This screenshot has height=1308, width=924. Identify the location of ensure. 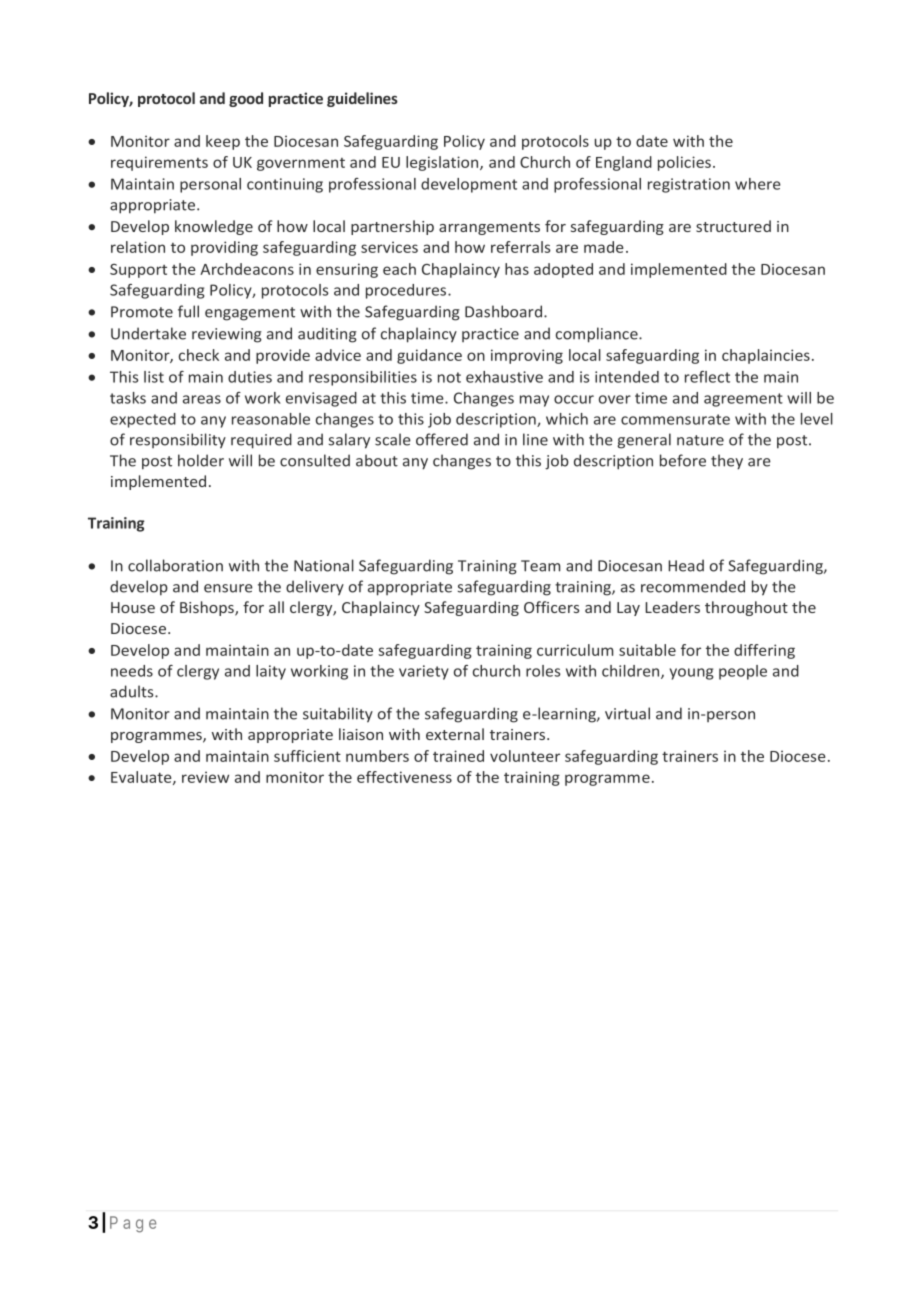
(228, 588).
